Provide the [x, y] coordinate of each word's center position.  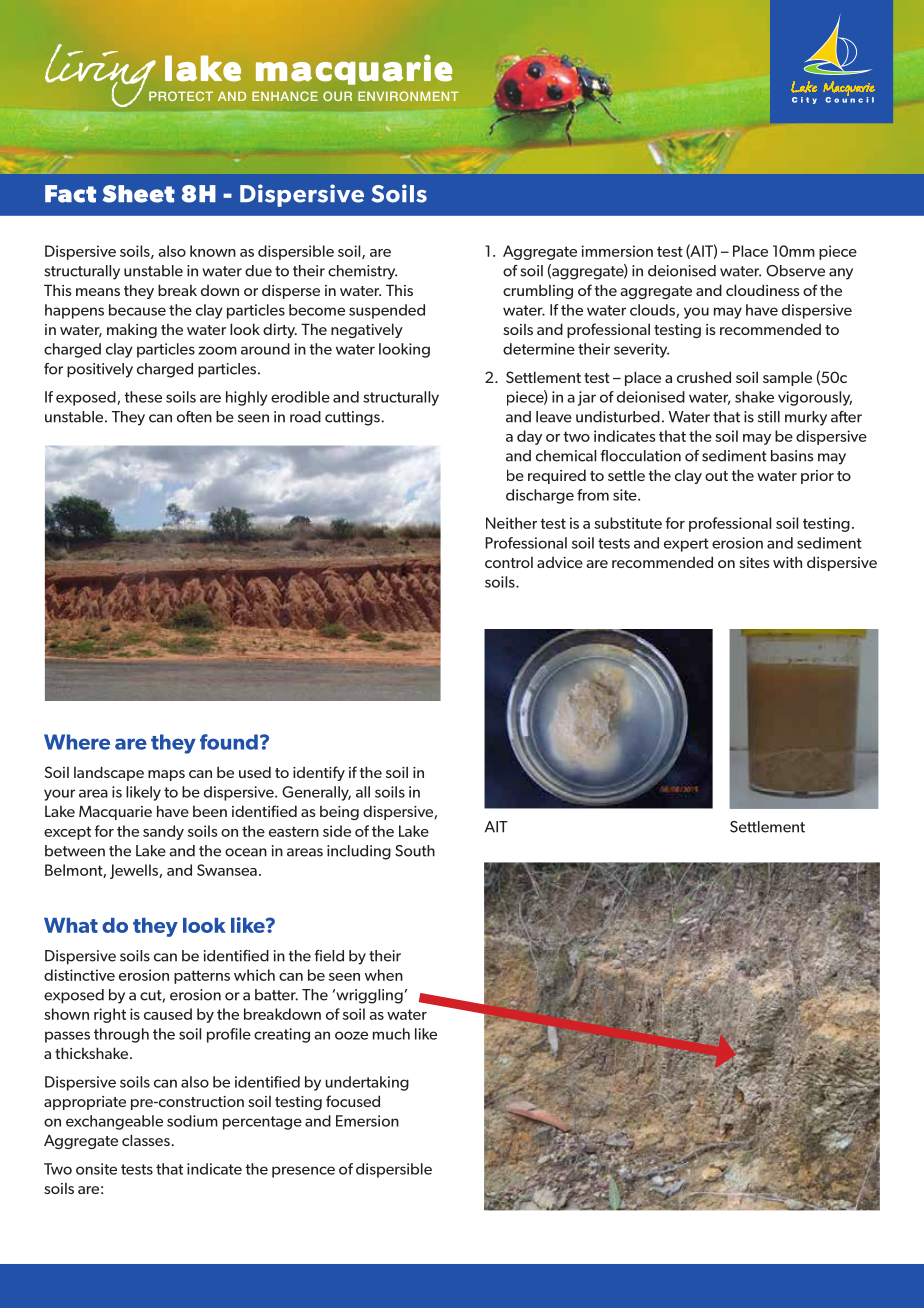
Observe [795, 271]
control [509, 562]
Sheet [139, 194]
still [769, 417]
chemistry [362, 272]
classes [146, 1140]
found [229, 742]
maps [166, 775]
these [143, 397]
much [391, 1034]
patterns [202, 977]
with [787, 562]
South [415, 851]
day [529, 437]
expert [686, 545]
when [384, 975]
